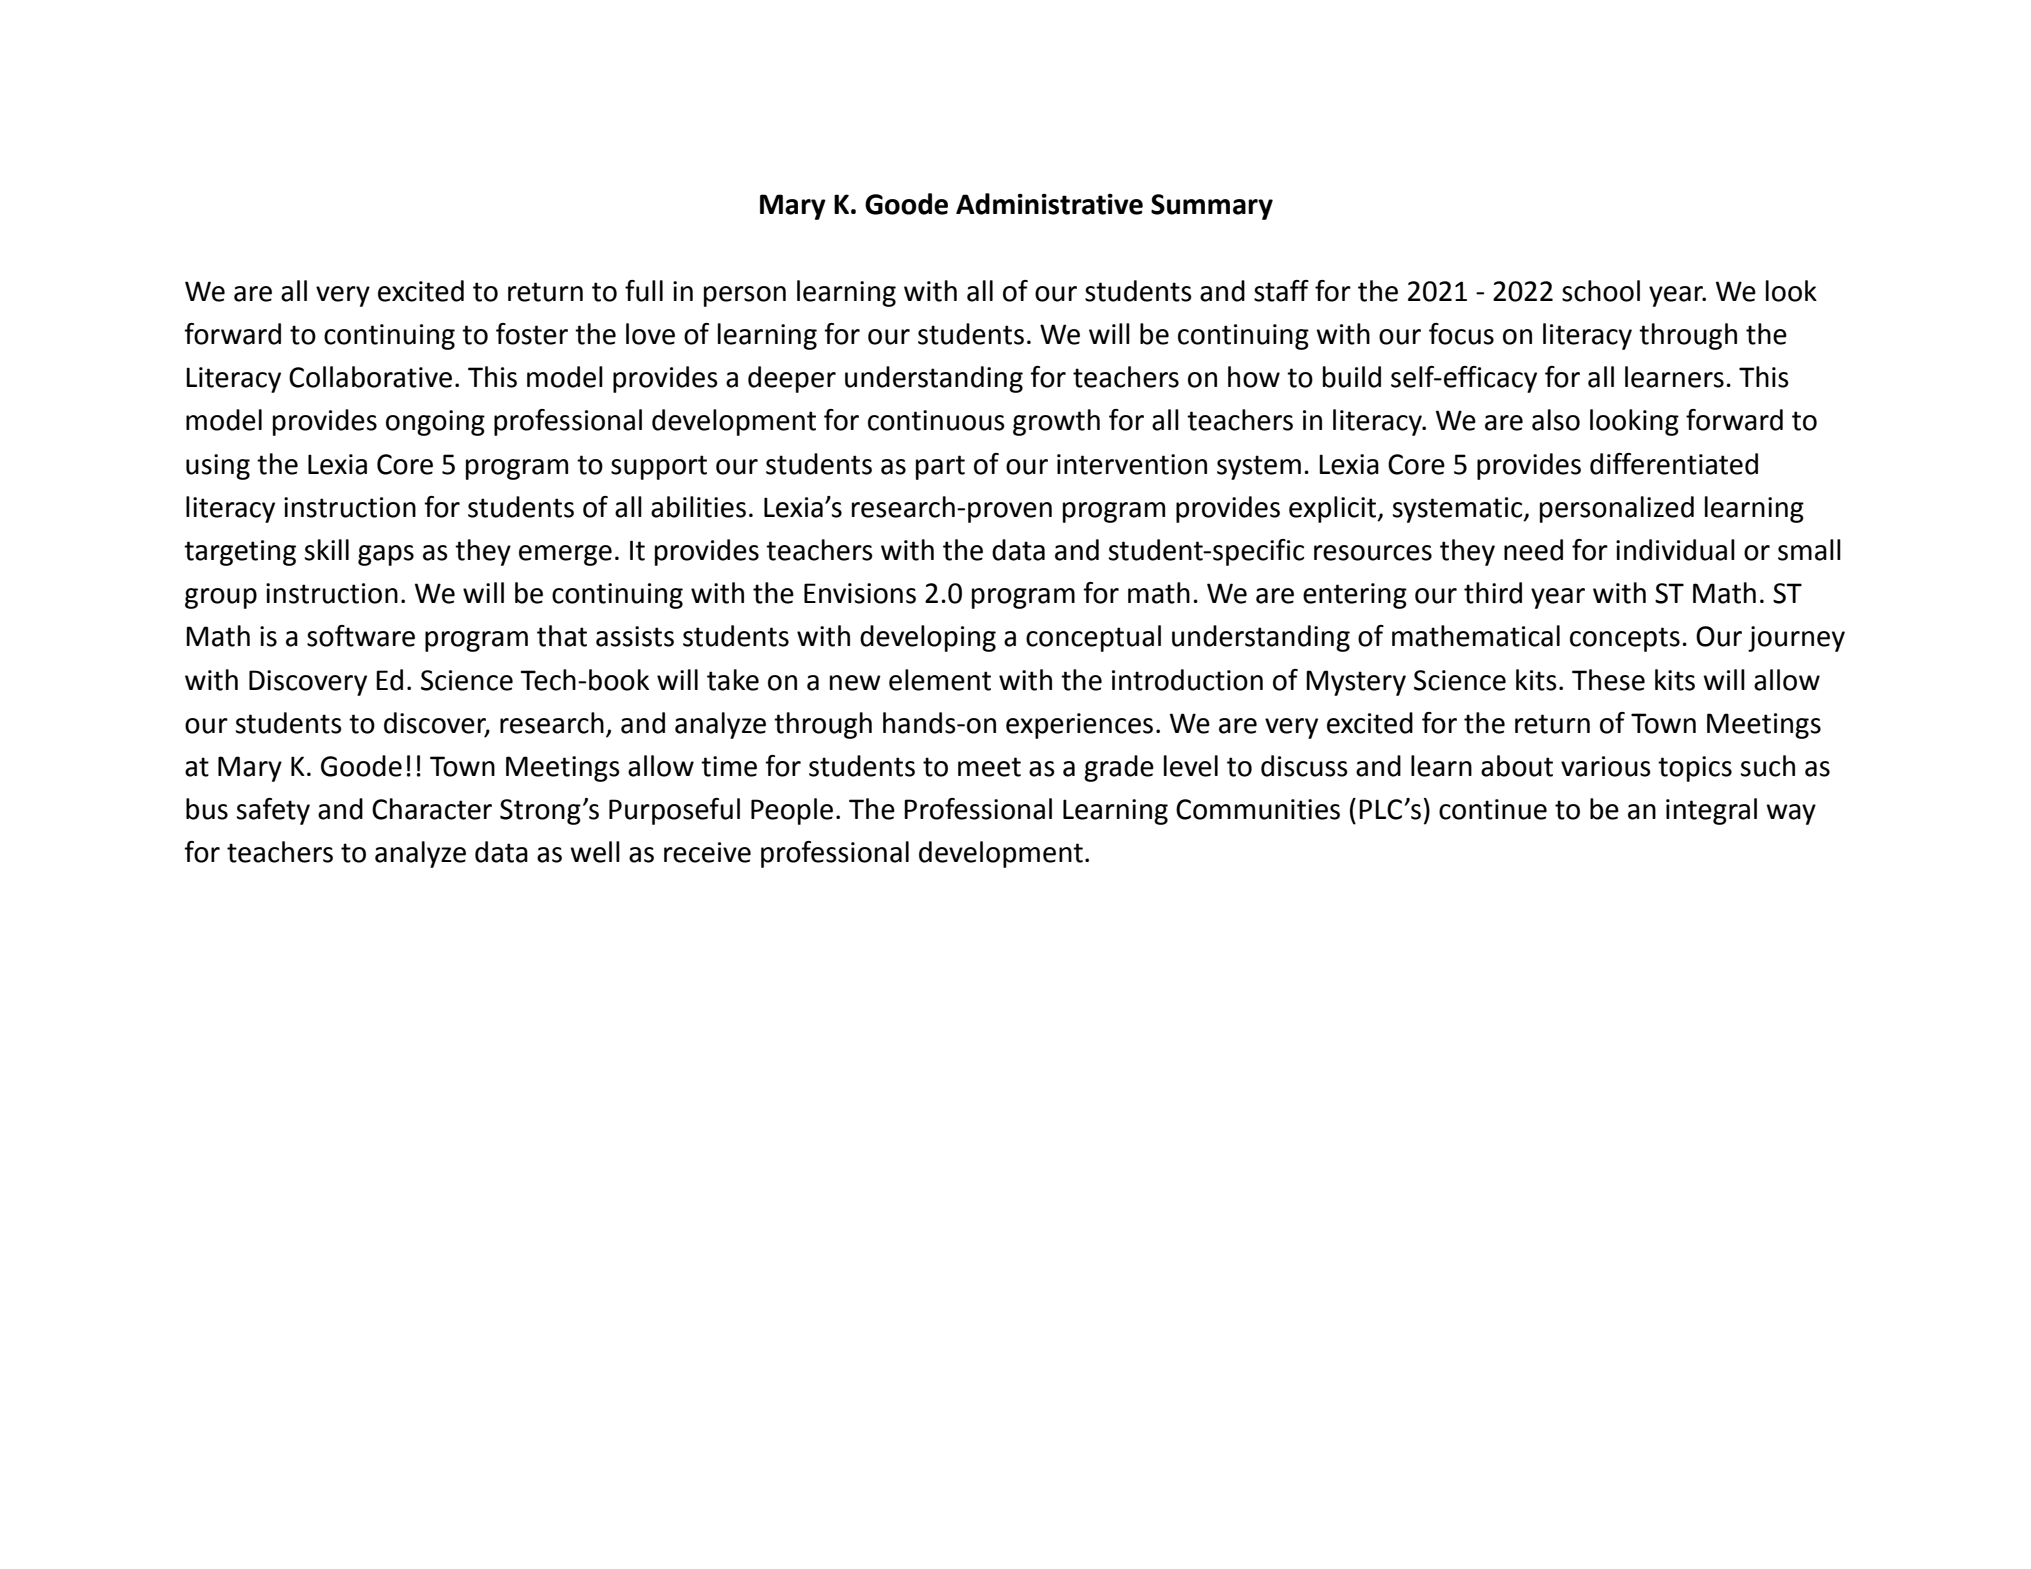  I want to click on skill, so click(327, 550).
